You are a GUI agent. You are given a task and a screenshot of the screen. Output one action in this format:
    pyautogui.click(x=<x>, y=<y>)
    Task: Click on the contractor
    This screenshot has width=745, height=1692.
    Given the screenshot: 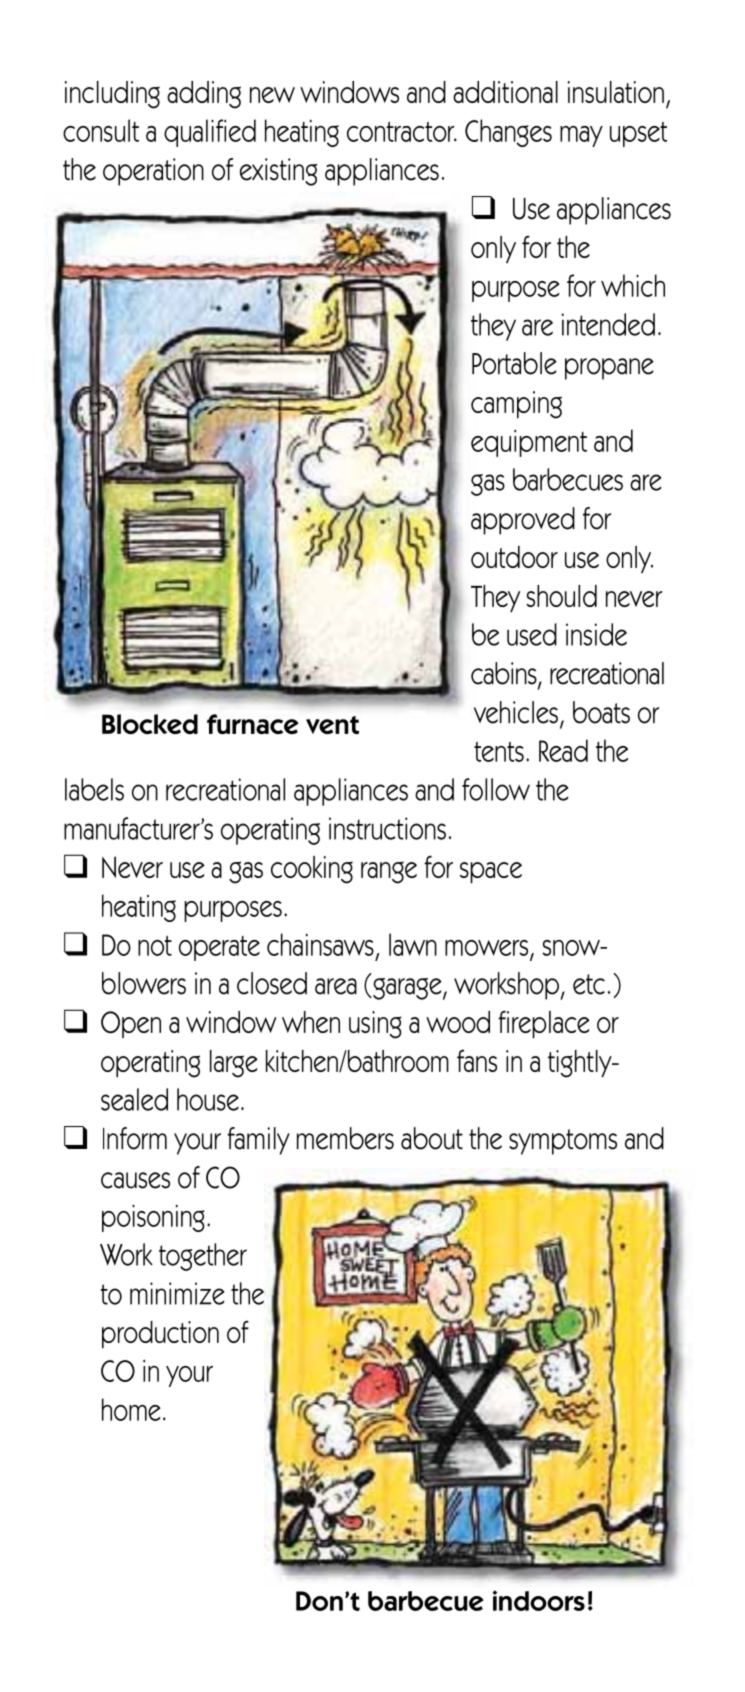 What is the action you would take?
    pyautogui.click(x=402, y=131)
